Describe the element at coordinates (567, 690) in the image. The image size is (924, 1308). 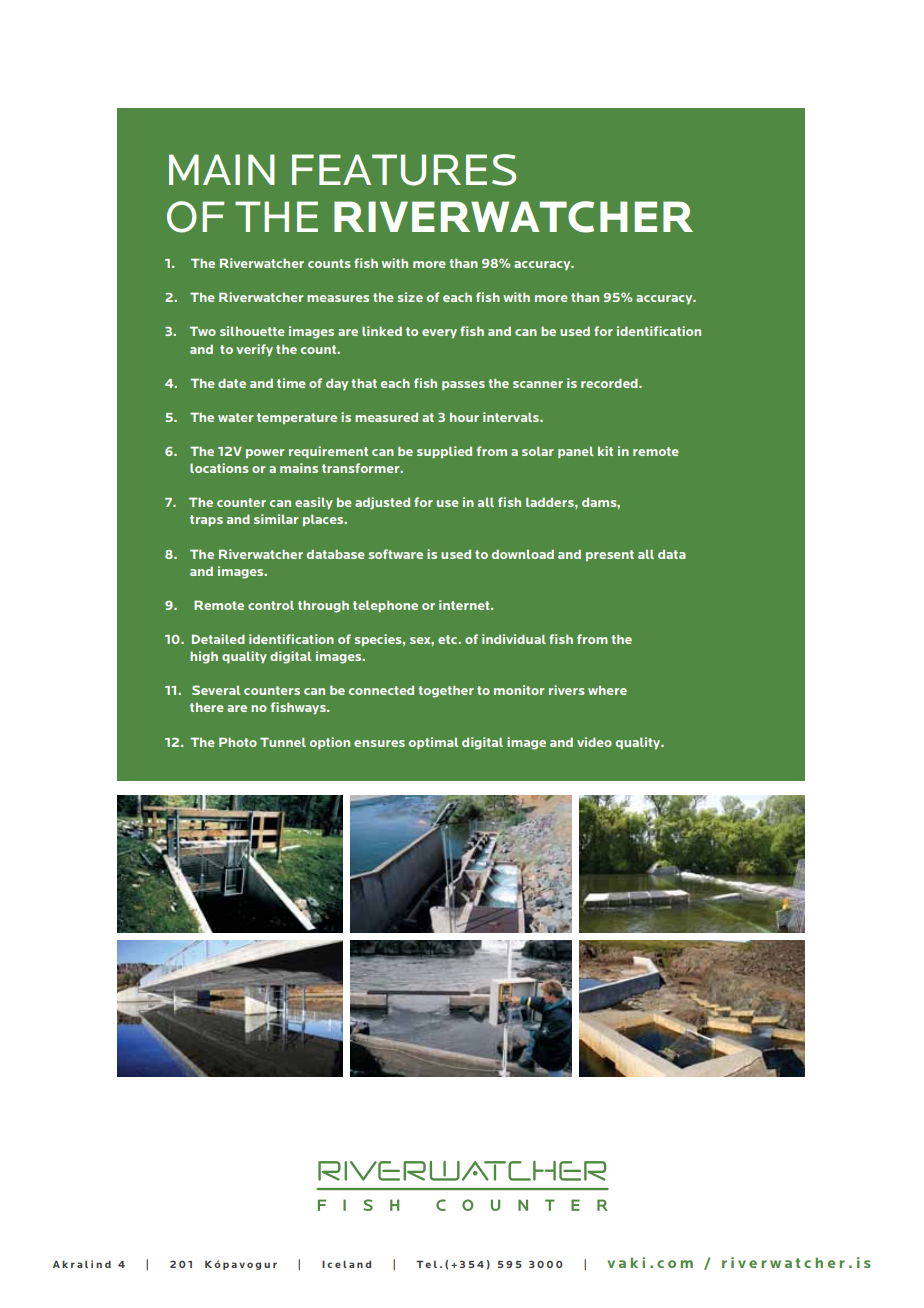
I see `rivers` at that location.
